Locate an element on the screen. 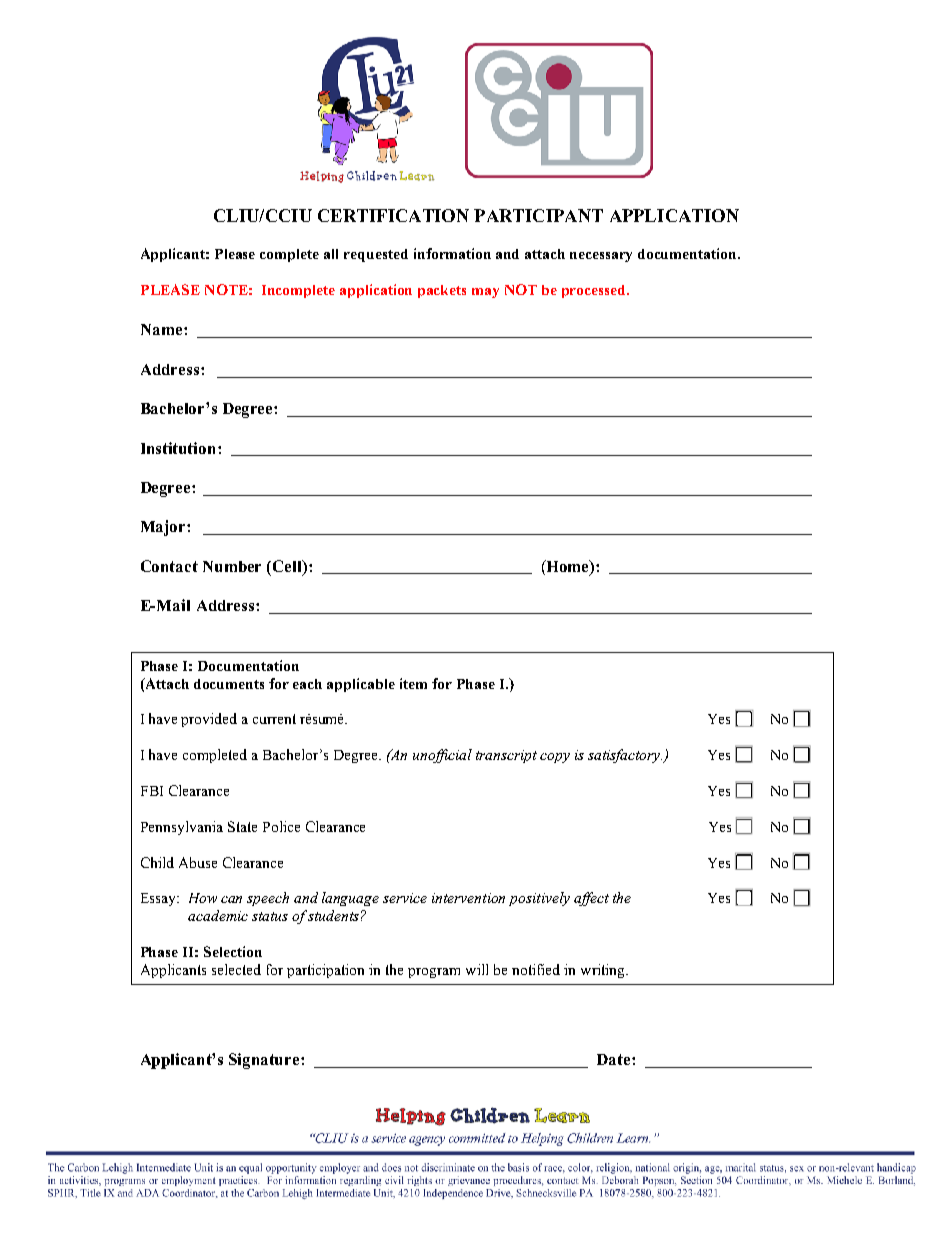 This screenshot has height=1233, width=952. Institution is located at coordinates (180, 448).
